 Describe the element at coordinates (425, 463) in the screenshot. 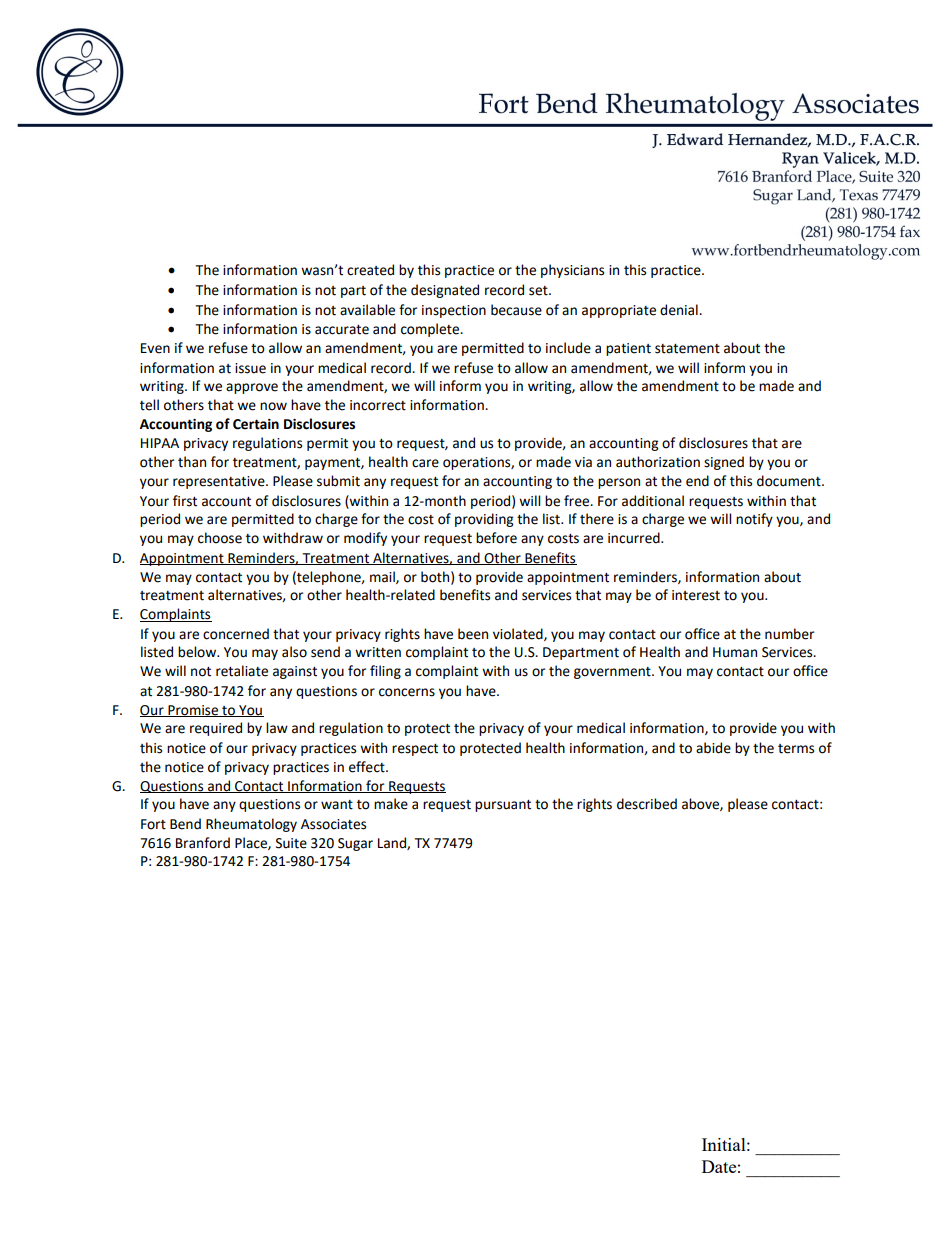

I see `care` at that location.
